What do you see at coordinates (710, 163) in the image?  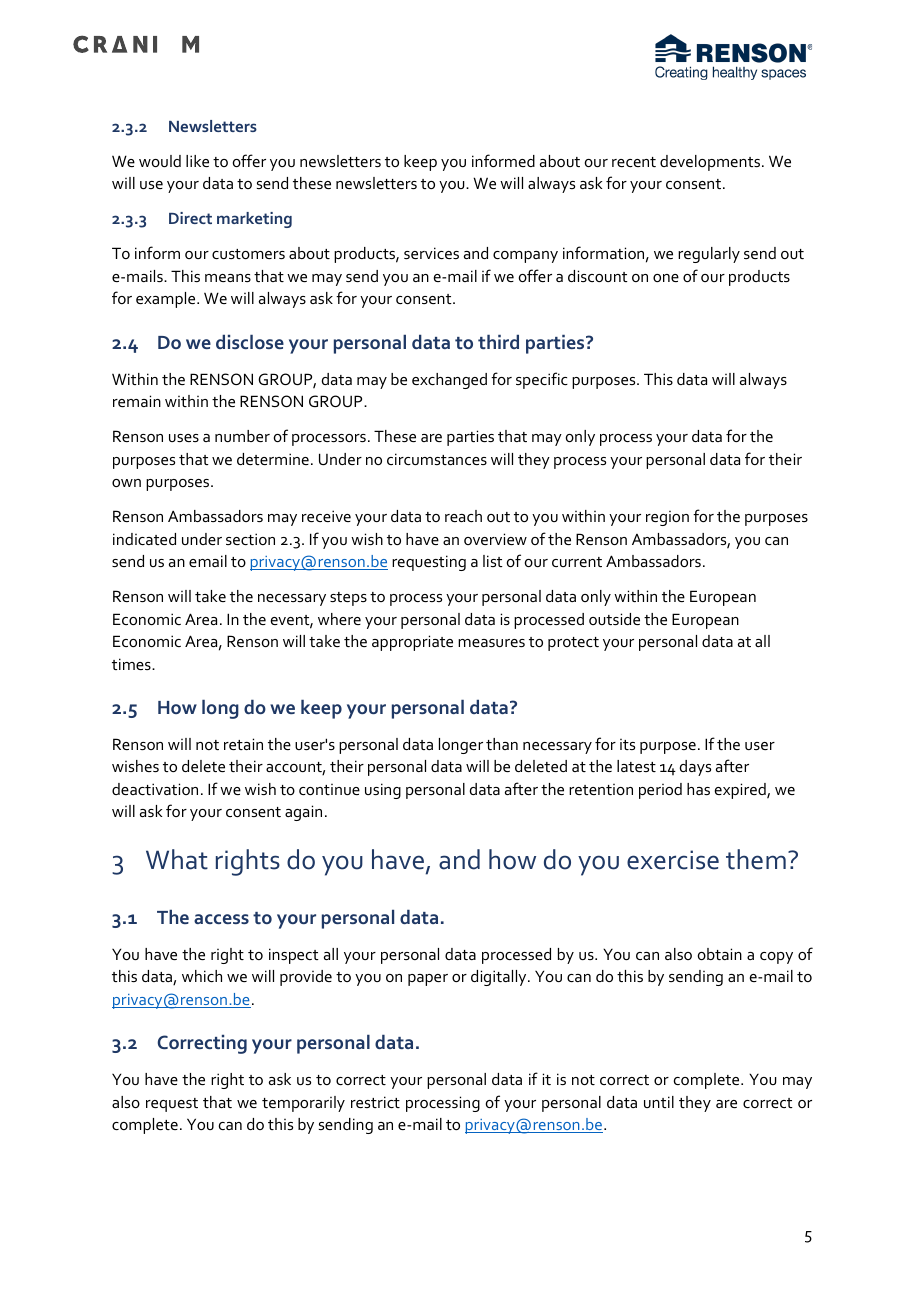 I see `developments` at bounding box center [710, 163].
